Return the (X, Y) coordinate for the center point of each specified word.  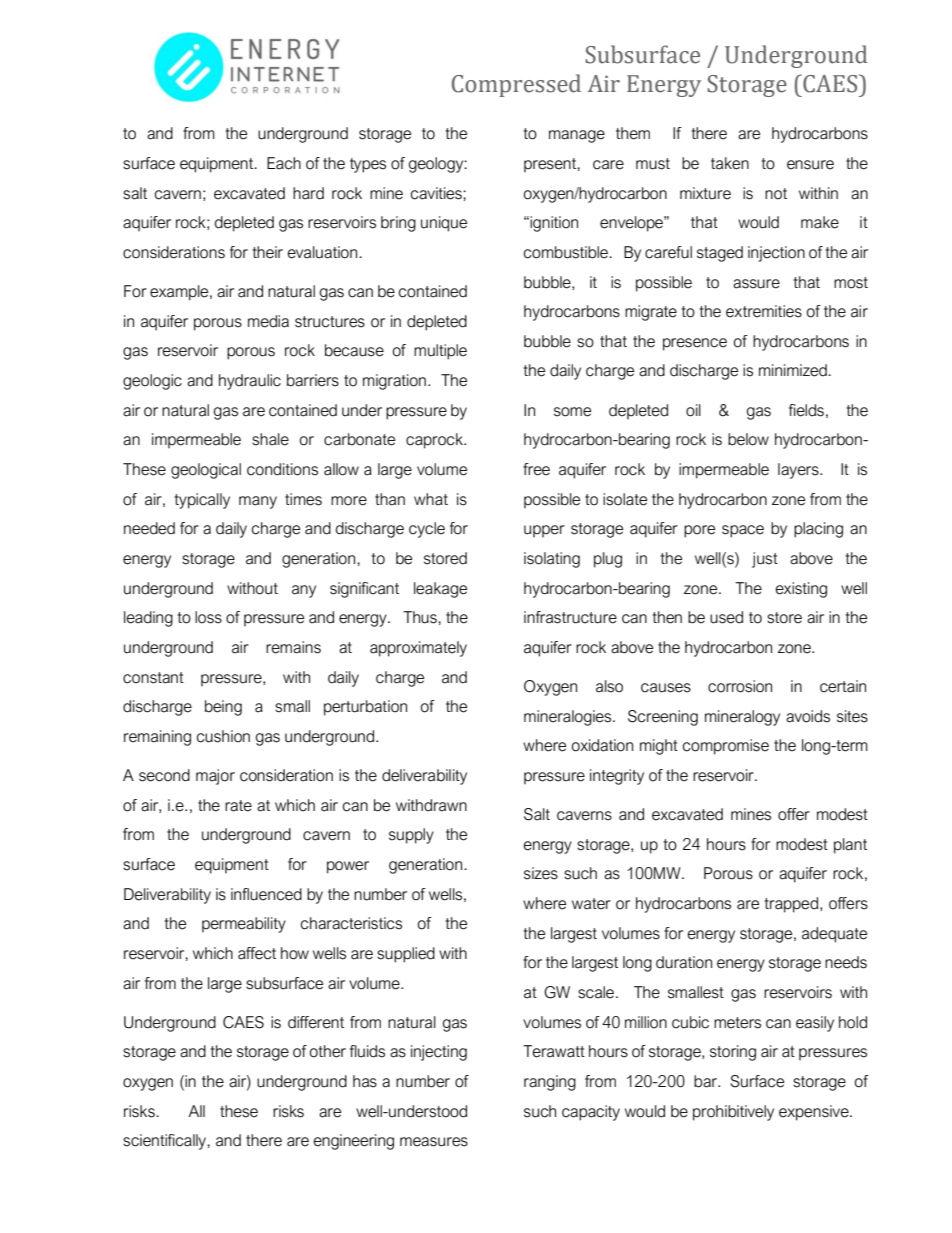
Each (284, 163)
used (726, 617)
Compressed (516, 85)
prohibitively (733, 1113)
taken (730, 163)
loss (208, 617)
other (328, 1051)
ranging (550, 1083)
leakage (440, 590)
